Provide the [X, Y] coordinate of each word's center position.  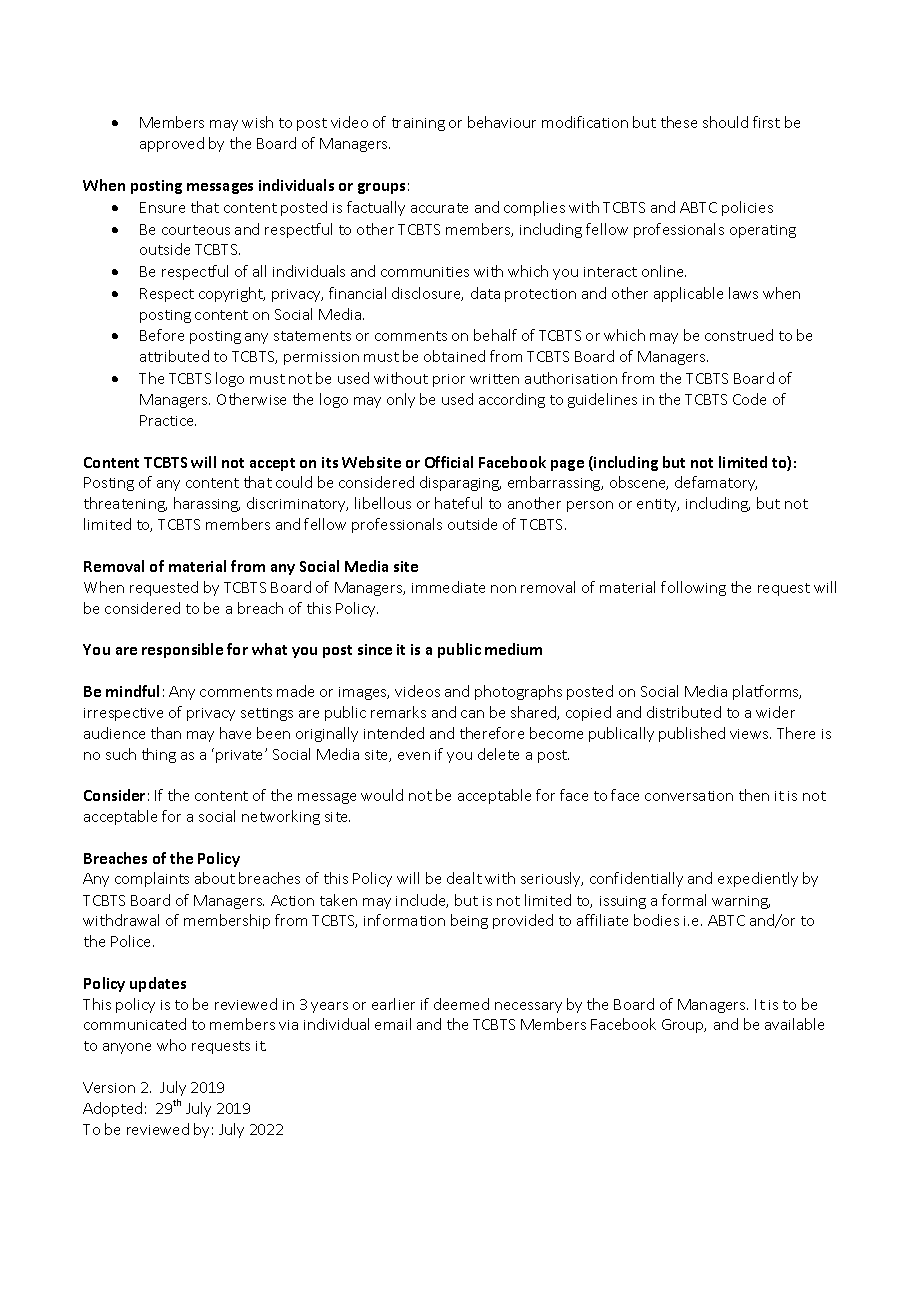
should [725, 122]
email [393, 1024]
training [418, 124]
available [794, 1024]
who [171, 1045]
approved [172, 144]
